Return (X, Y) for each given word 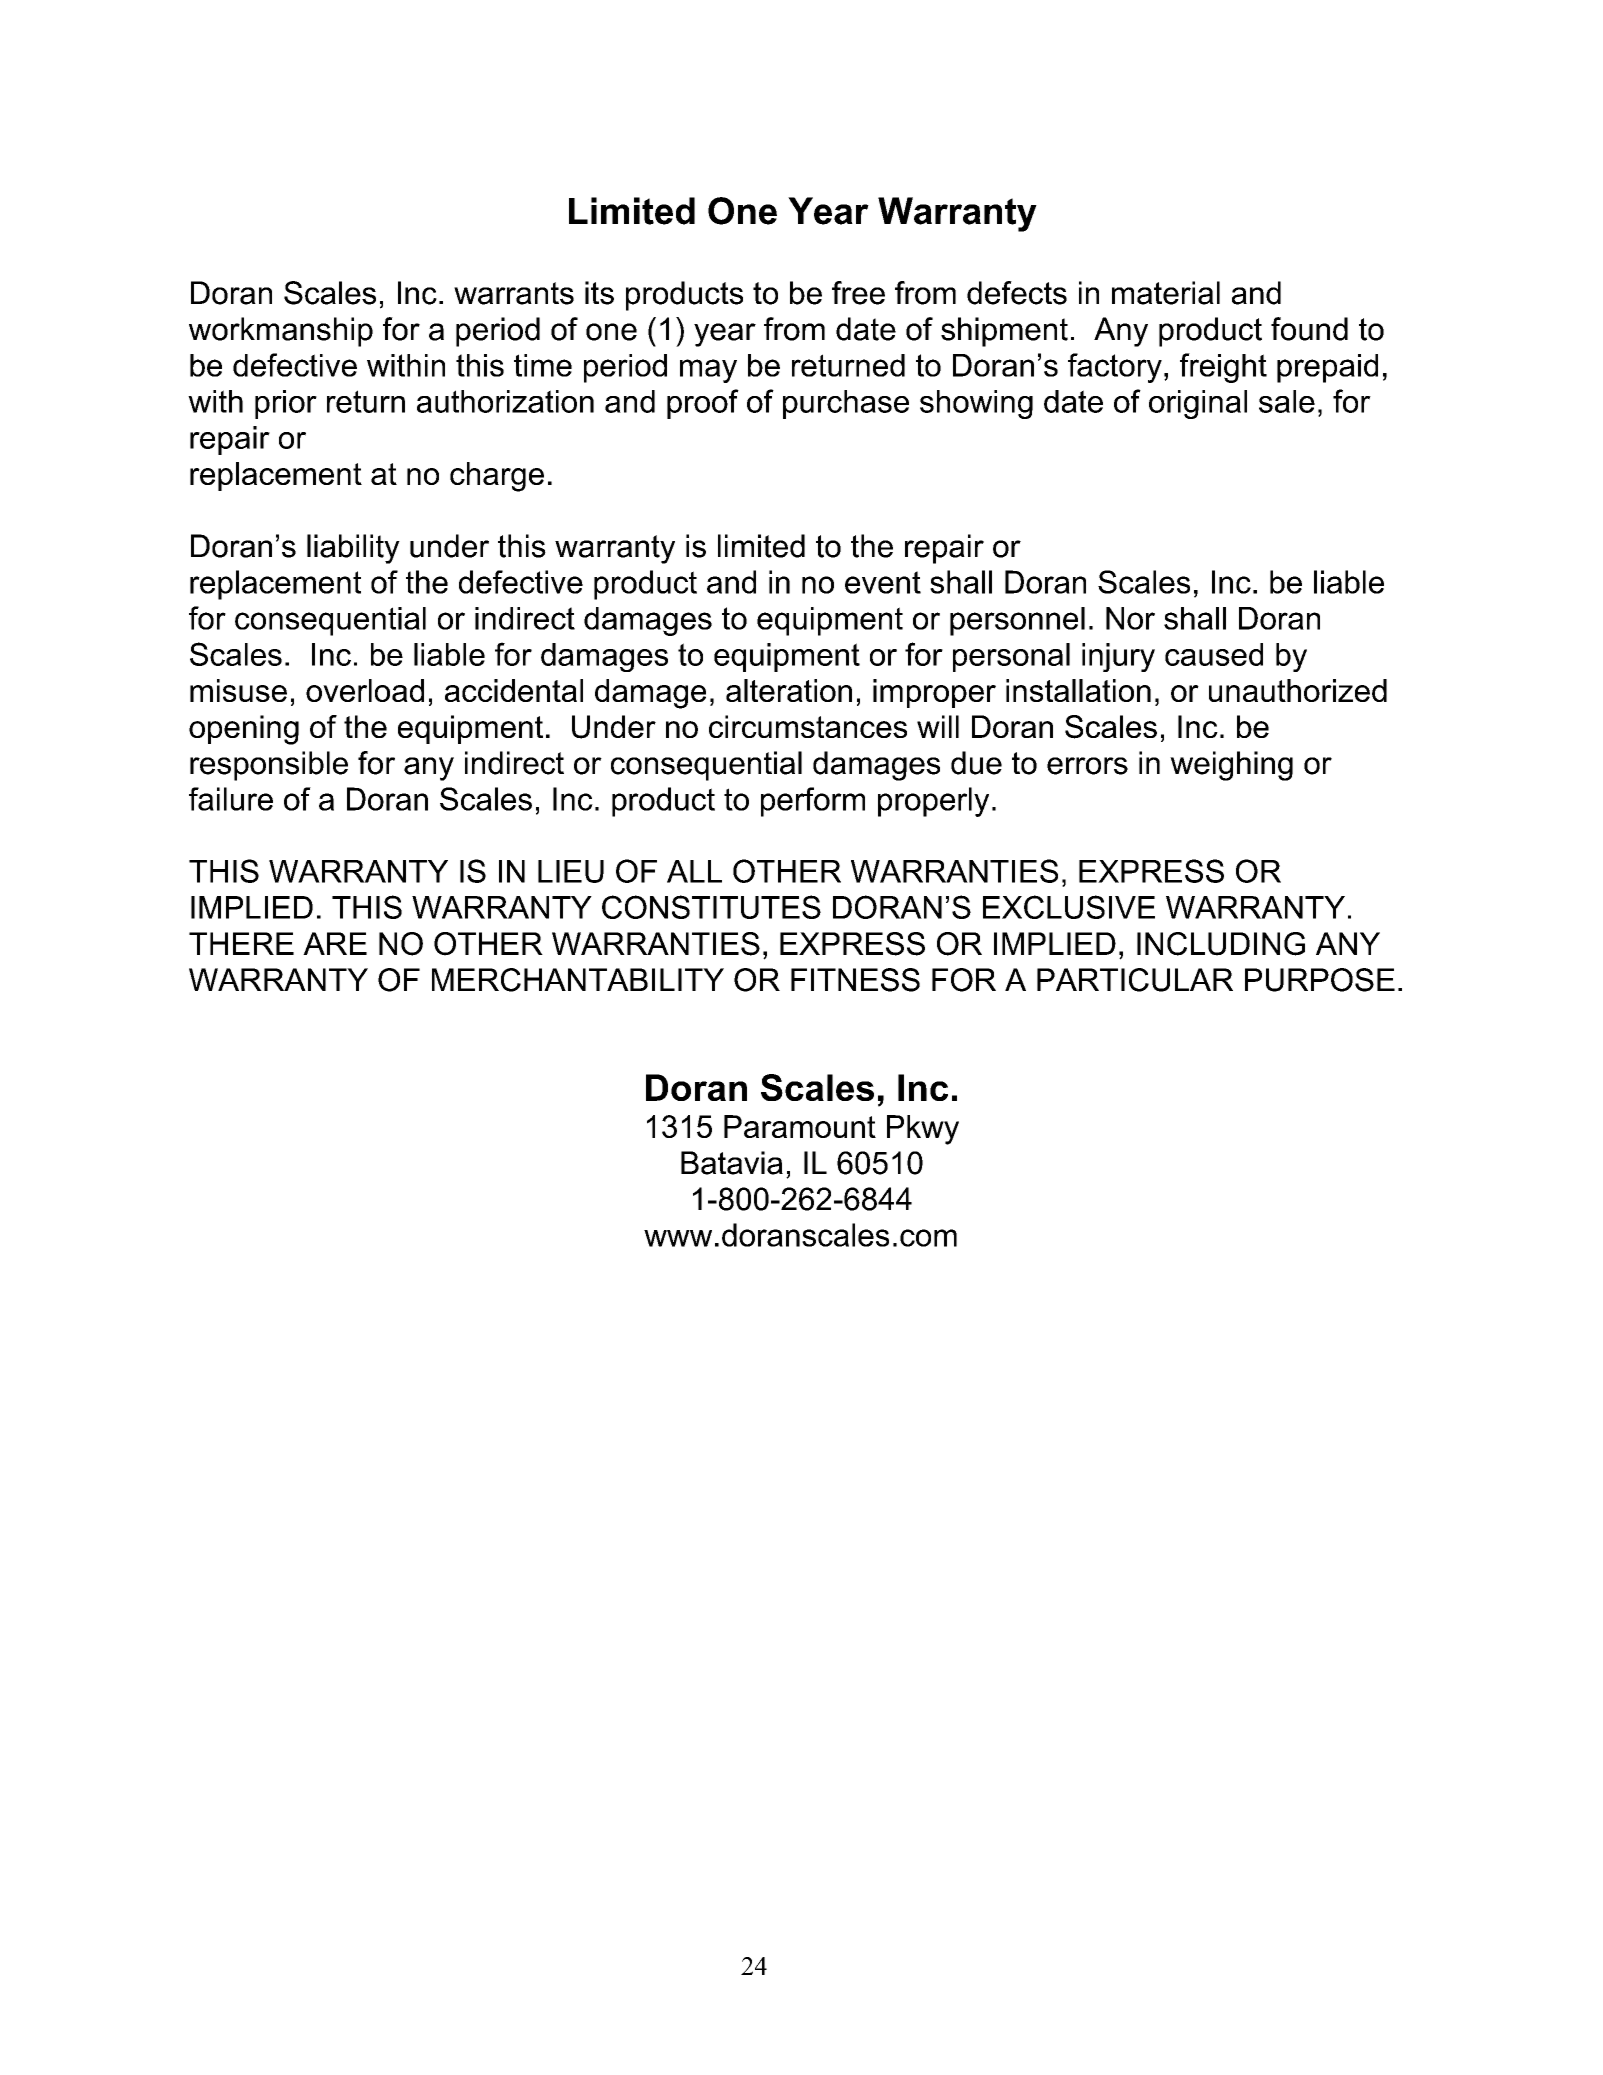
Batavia (732, 1163)
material (1166, 293)
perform (813, 802)
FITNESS (855, 980)
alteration (789, 690)
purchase (846, 404)
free (858, 293)
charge (497, 477)
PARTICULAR (1135, 980)
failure (231, 799)
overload (365, 690)
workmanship (281, 332)
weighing (1231, 766)
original (1198, 404)
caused (1214, 654)
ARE (335, 943)
